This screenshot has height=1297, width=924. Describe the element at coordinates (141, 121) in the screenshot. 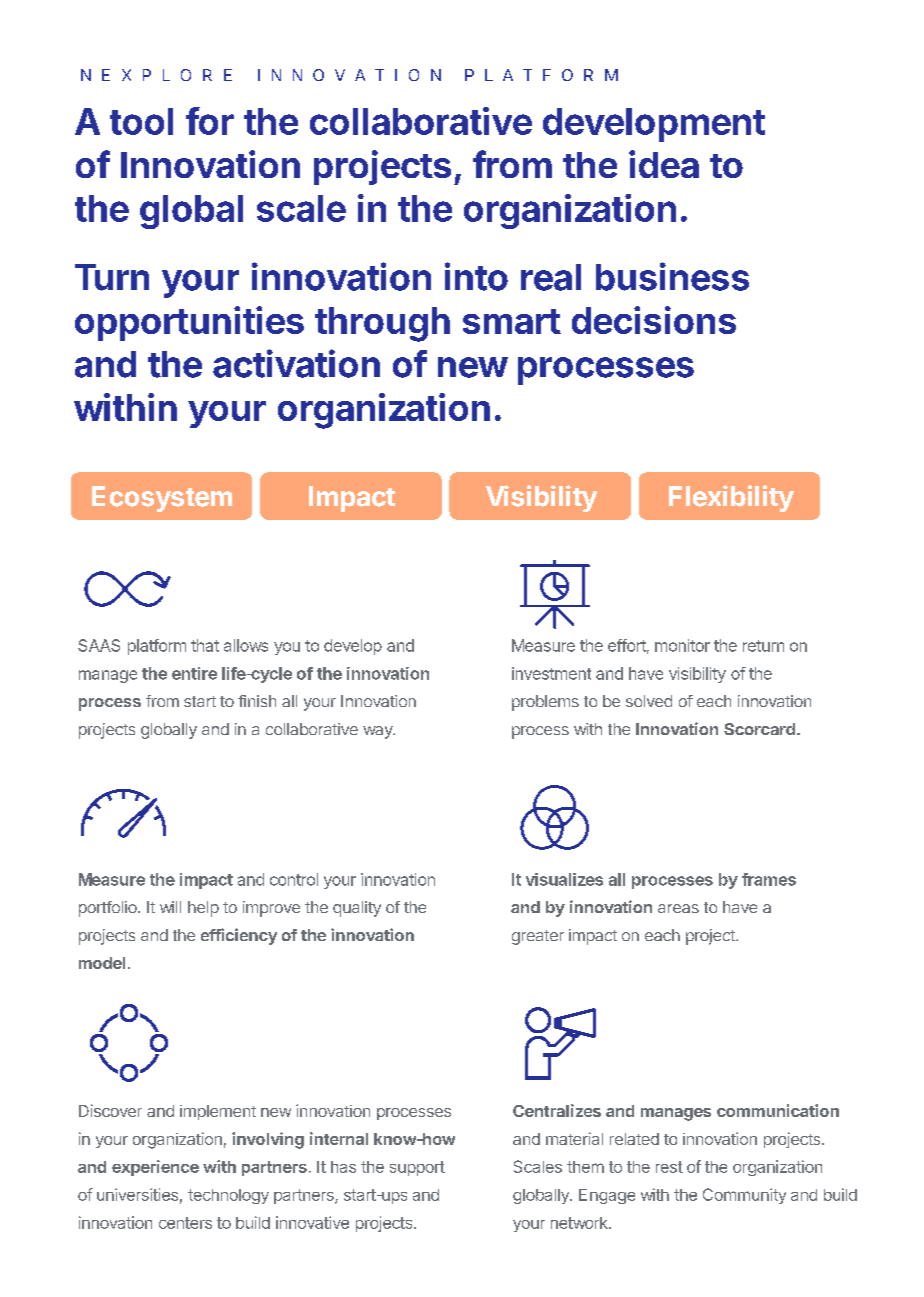

I see `tool` at that location.
